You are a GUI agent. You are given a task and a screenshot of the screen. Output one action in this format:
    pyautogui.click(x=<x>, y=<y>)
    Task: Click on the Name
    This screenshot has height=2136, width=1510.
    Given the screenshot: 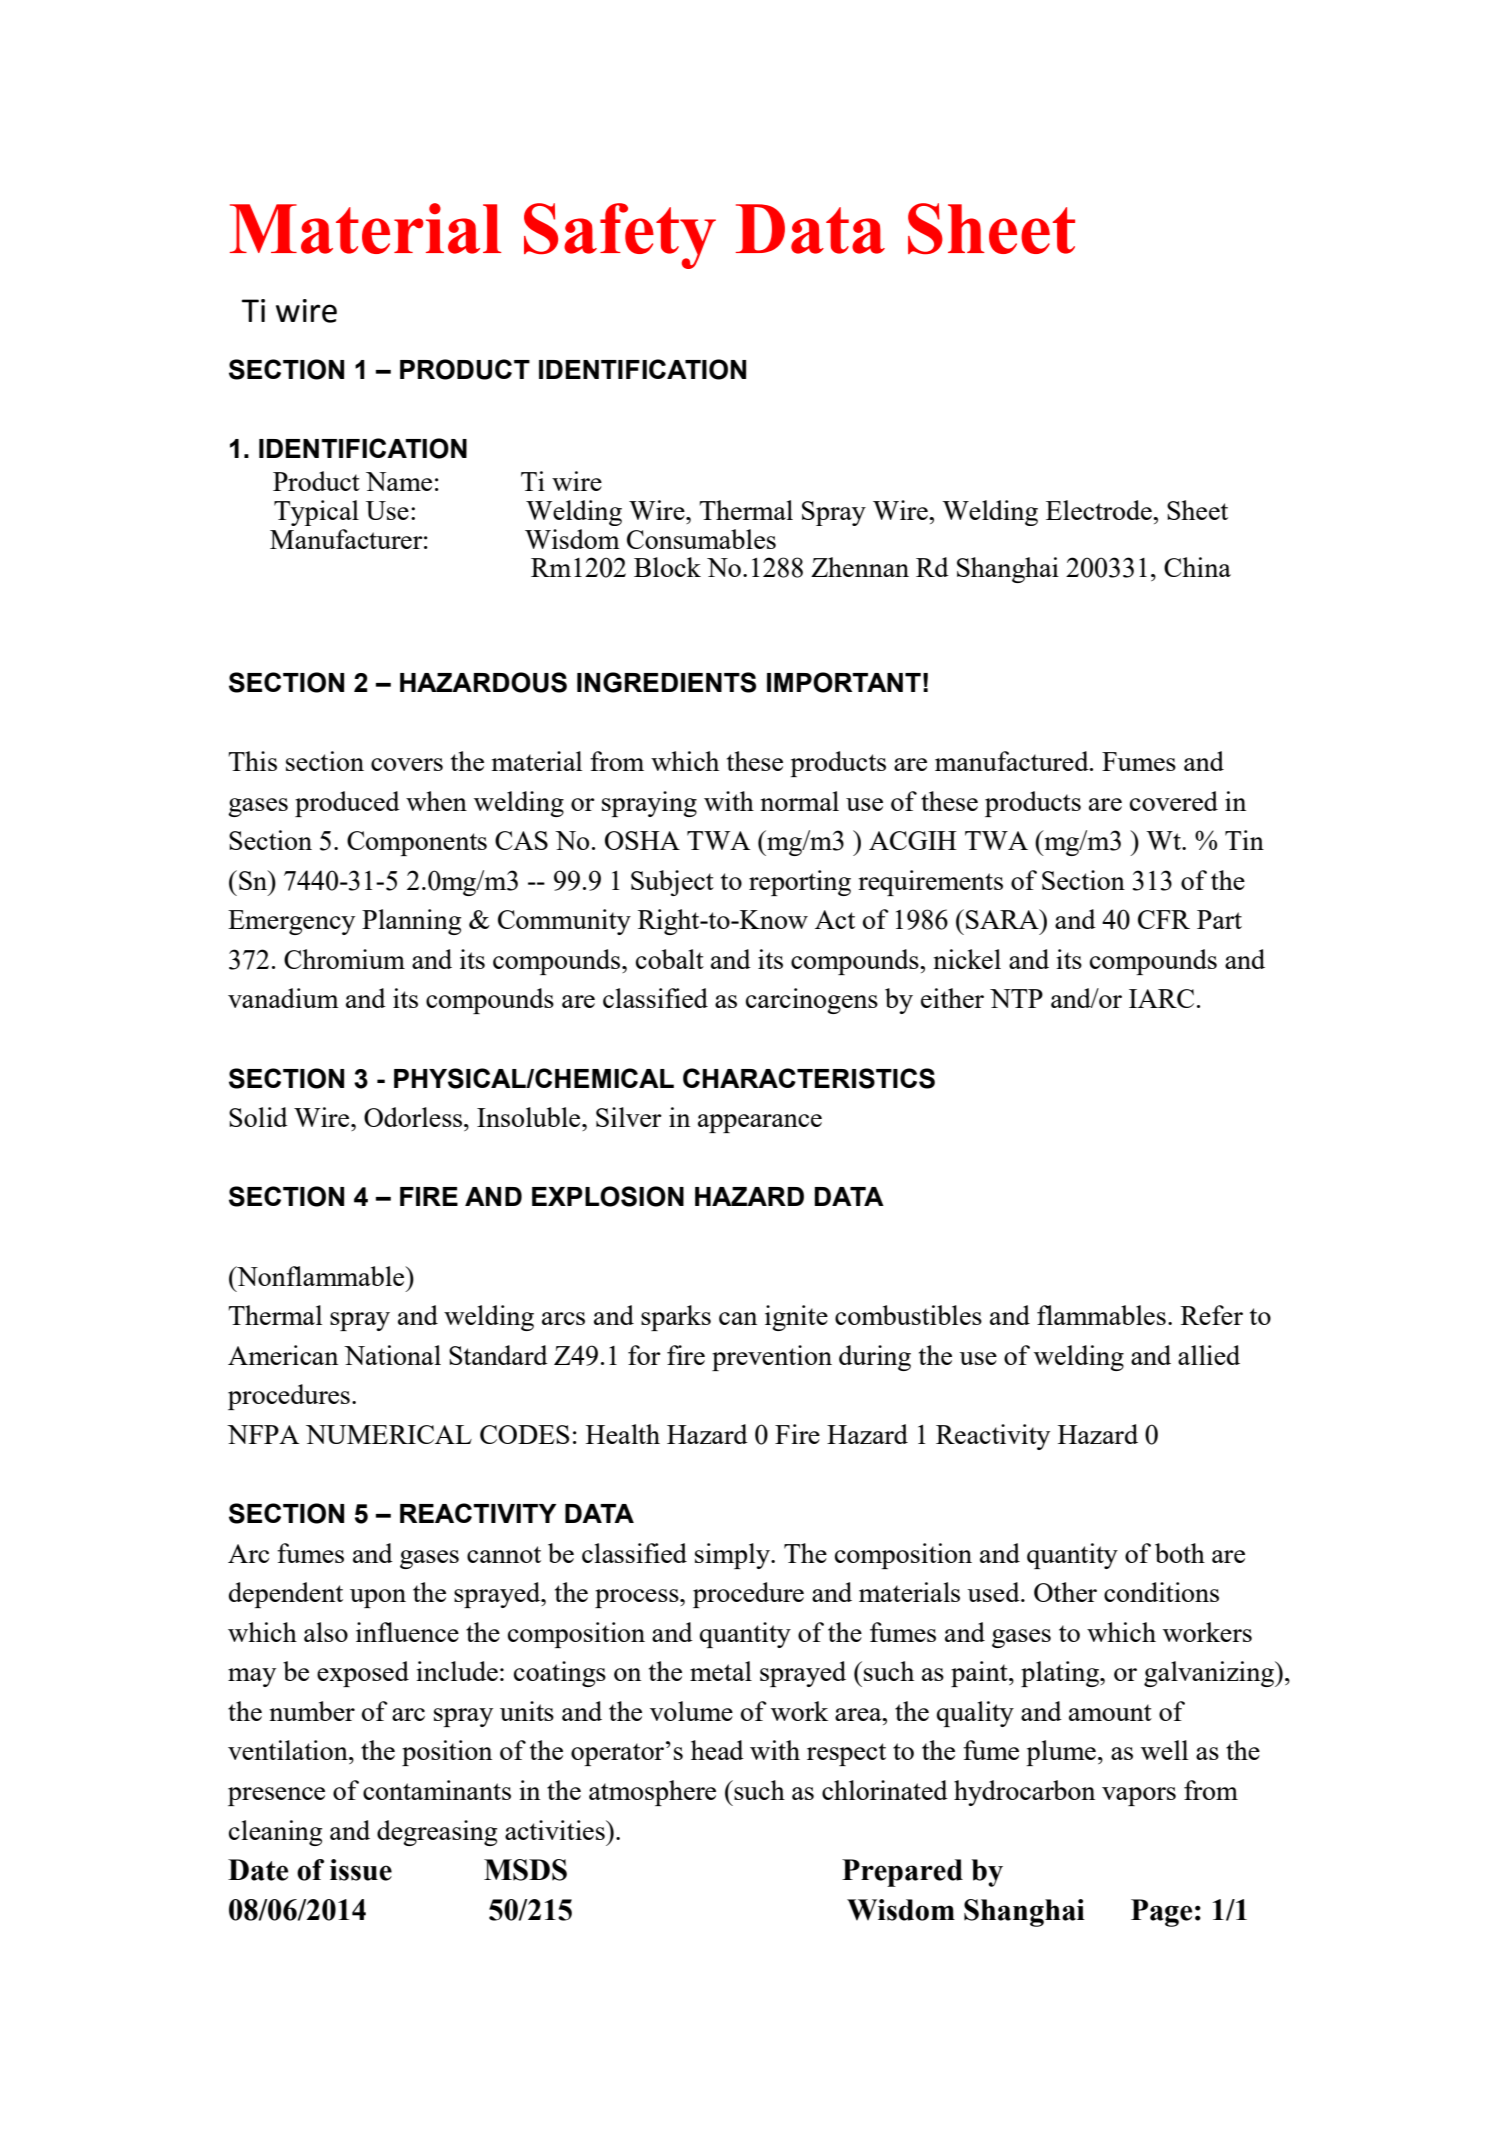 What is the action you would take?
    pyautogui.click(x=399, y=481)
